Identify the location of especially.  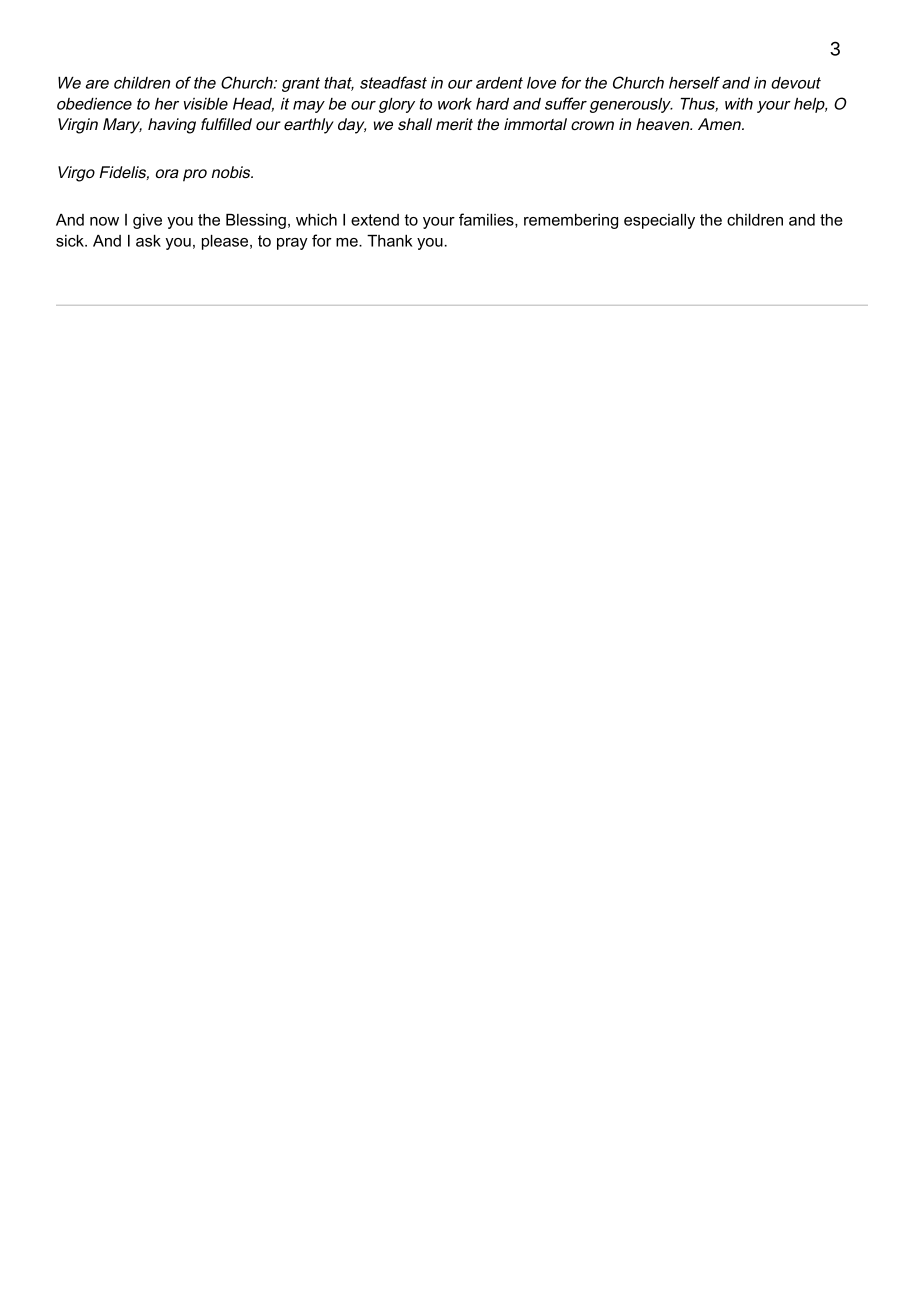
(659, 221).
